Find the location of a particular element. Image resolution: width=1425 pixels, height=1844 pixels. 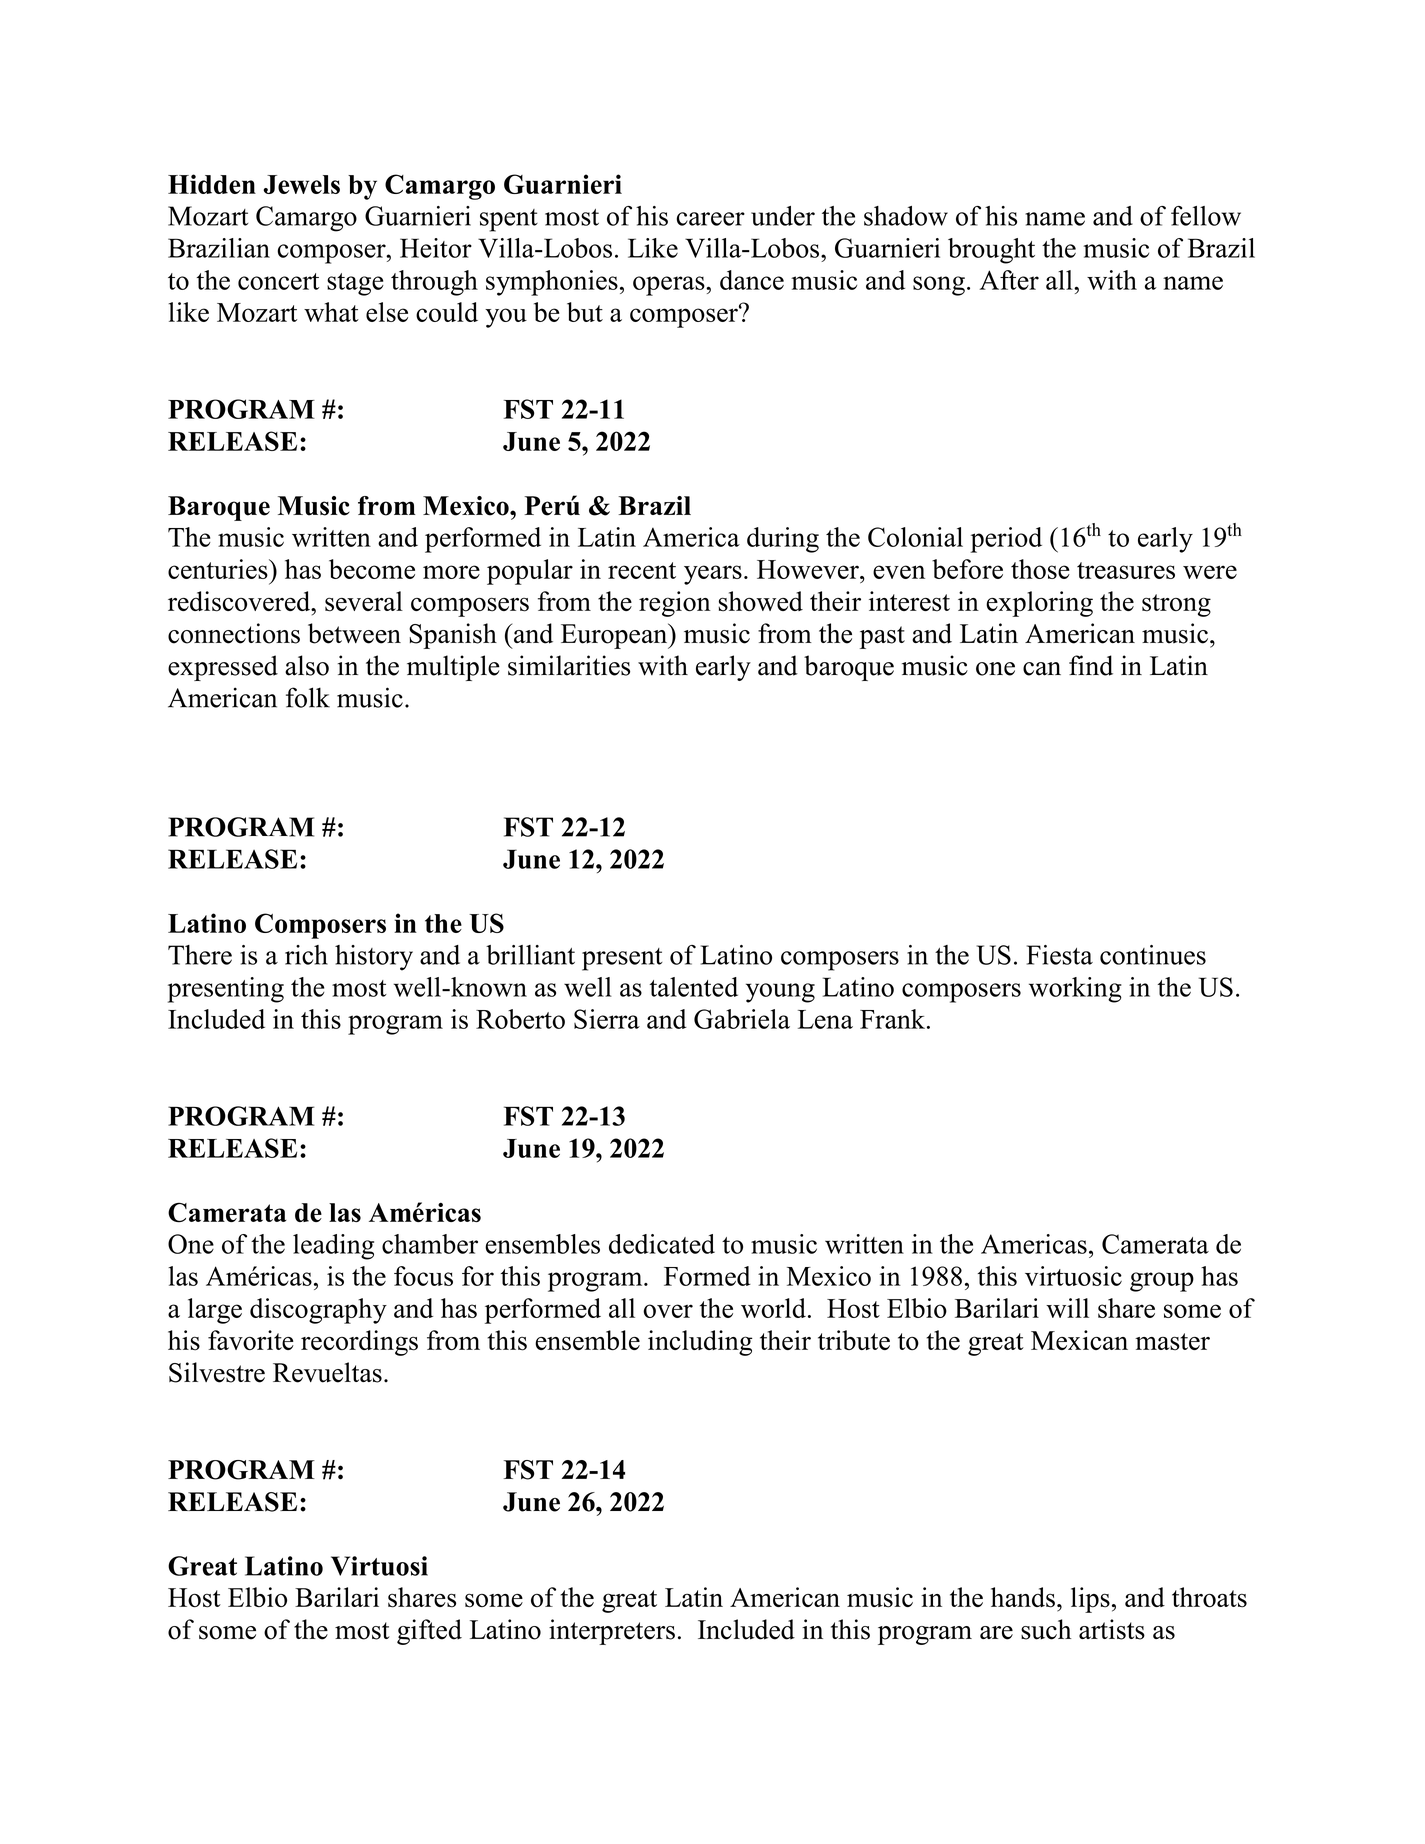

dedicated is located at coordinates (662, 1244).
